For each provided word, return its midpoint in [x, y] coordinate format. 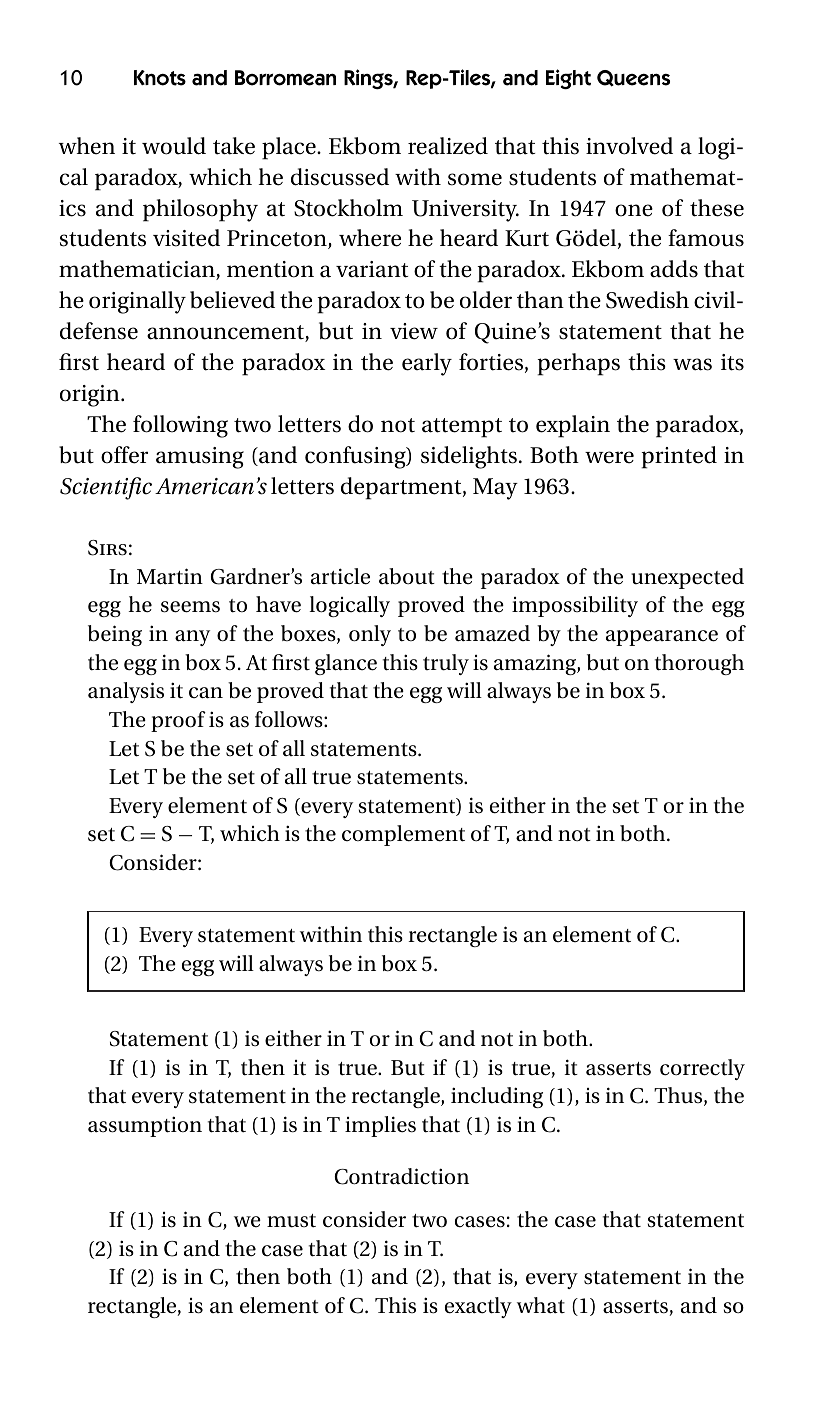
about [407, 576]
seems [190, 607]
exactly [478, 1307]
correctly [702, 1069]
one [634, 210]
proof [178, 721]
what [541, 1305]
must [291, 1221]
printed [679, 457]
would [174, 146]
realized [448, 146]
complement [403, 835]
